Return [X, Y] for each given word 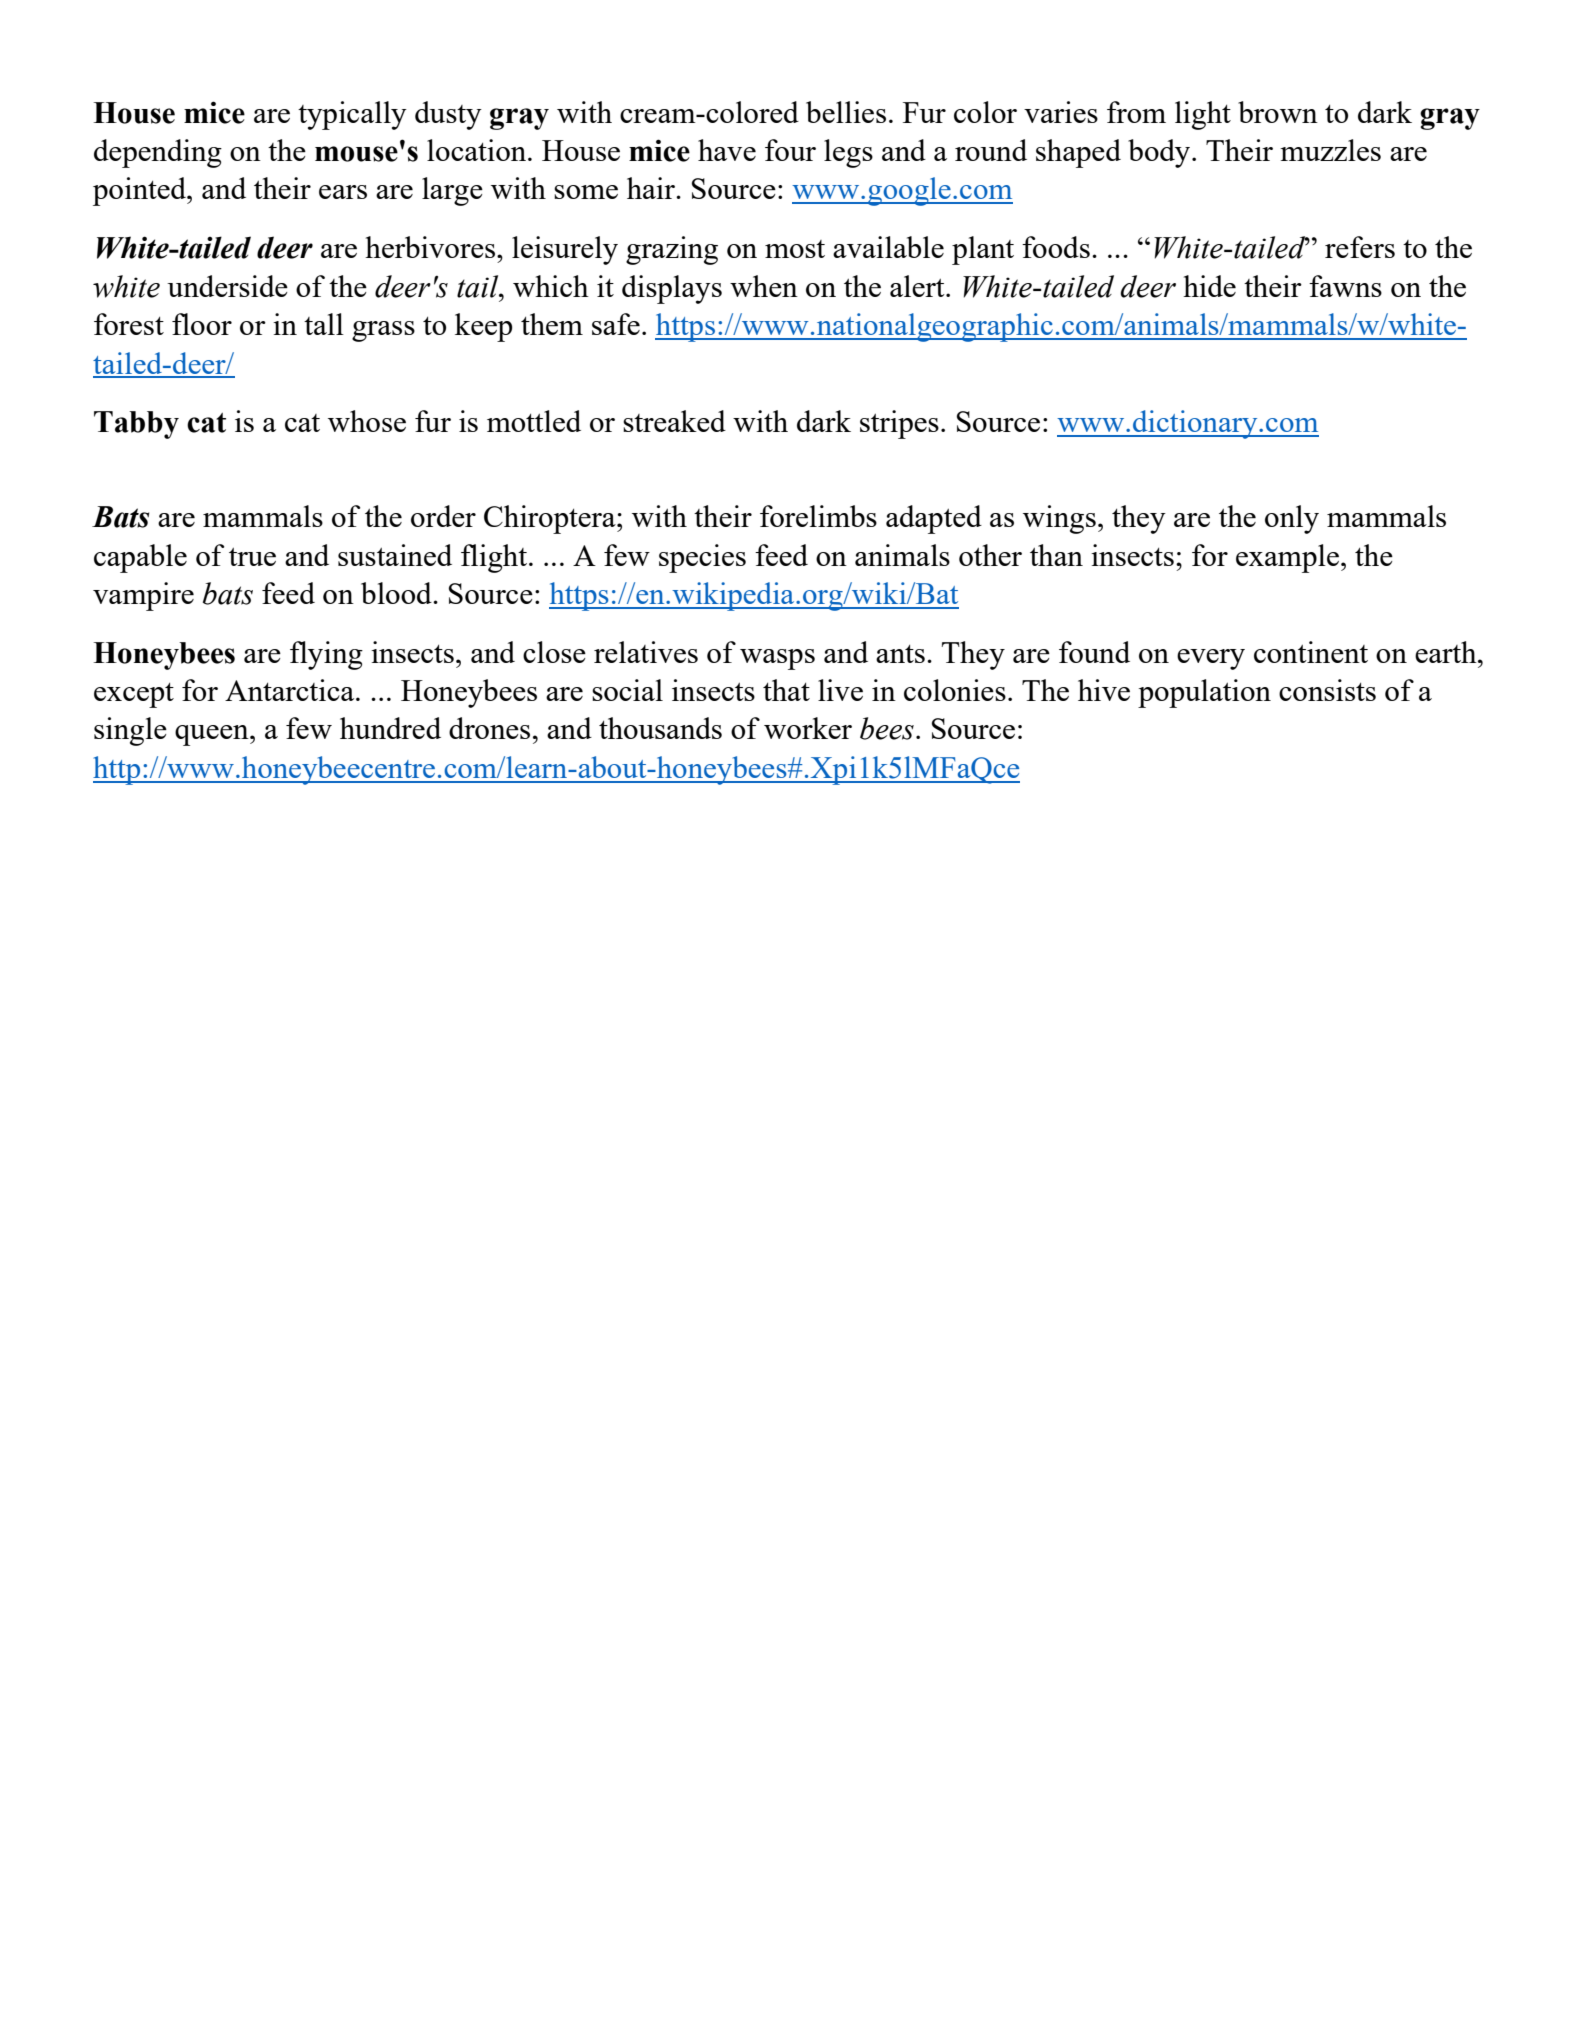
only [1292, 519]
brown [1278, 112]
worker [808, 728]
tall [324, 324]
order [443, 516]
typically [352, 115]
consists [1327, 690]
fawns [1345, 286]
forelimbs [818, 516]
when [764, 286]
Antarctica [291, 690]
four [790, 150]
